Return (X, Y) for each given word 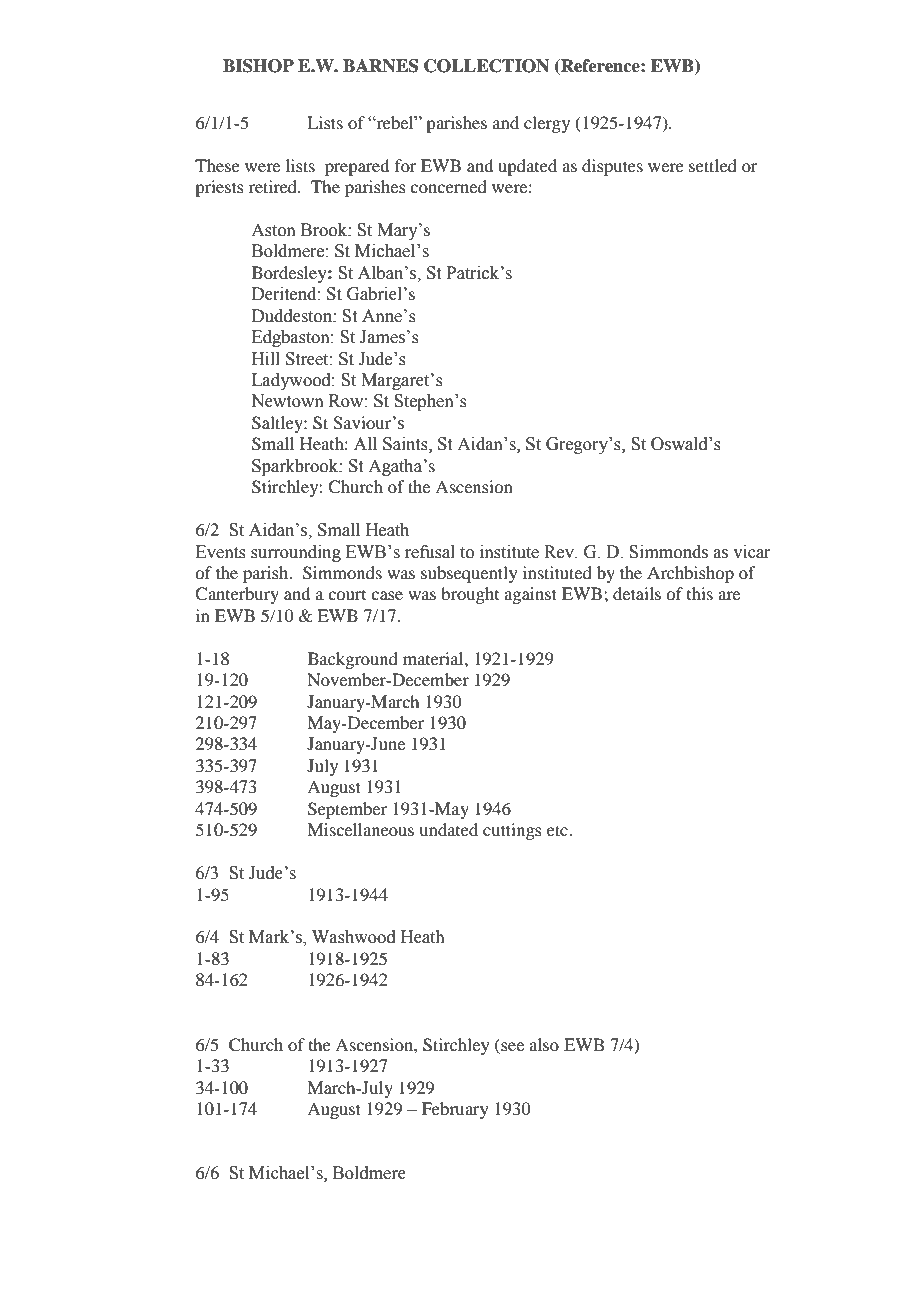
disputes (612, 167)
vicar (752, 552)
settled (713, 165)
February (455, 1110)
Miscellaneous (360, 829)
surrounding (296, 553)
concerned (448, 186)
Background (353, 660)
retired (274, 186)
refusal (430, 552)
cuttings (512, 831)
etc (558, 830)
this (700, 593)
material (434, 658)
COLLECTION (486, 66)
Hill (266, 358)
